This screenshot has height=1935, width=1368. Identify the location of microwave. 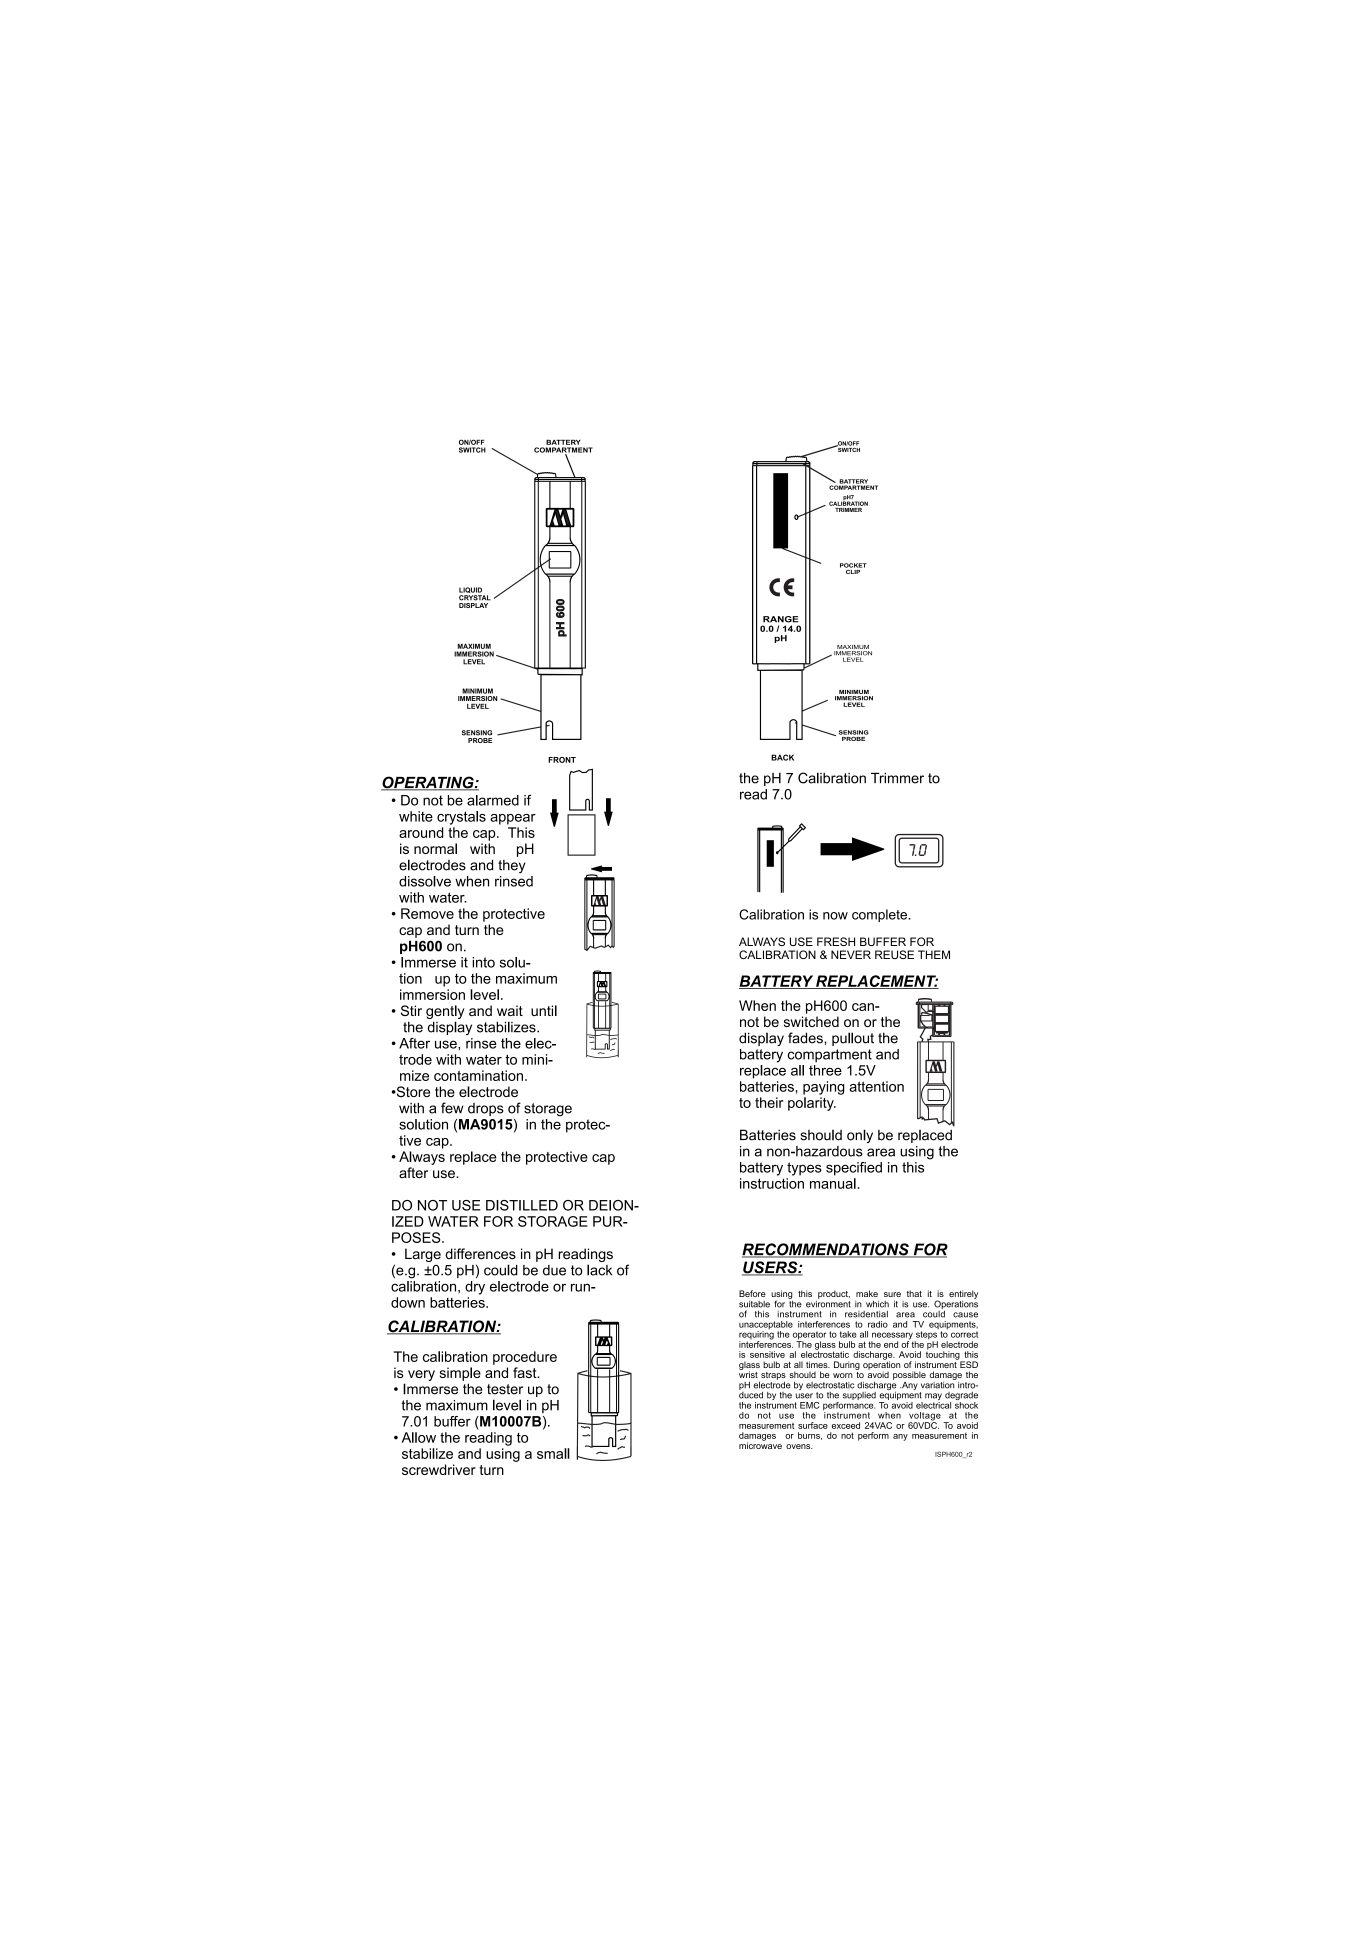
(760, 1444).
